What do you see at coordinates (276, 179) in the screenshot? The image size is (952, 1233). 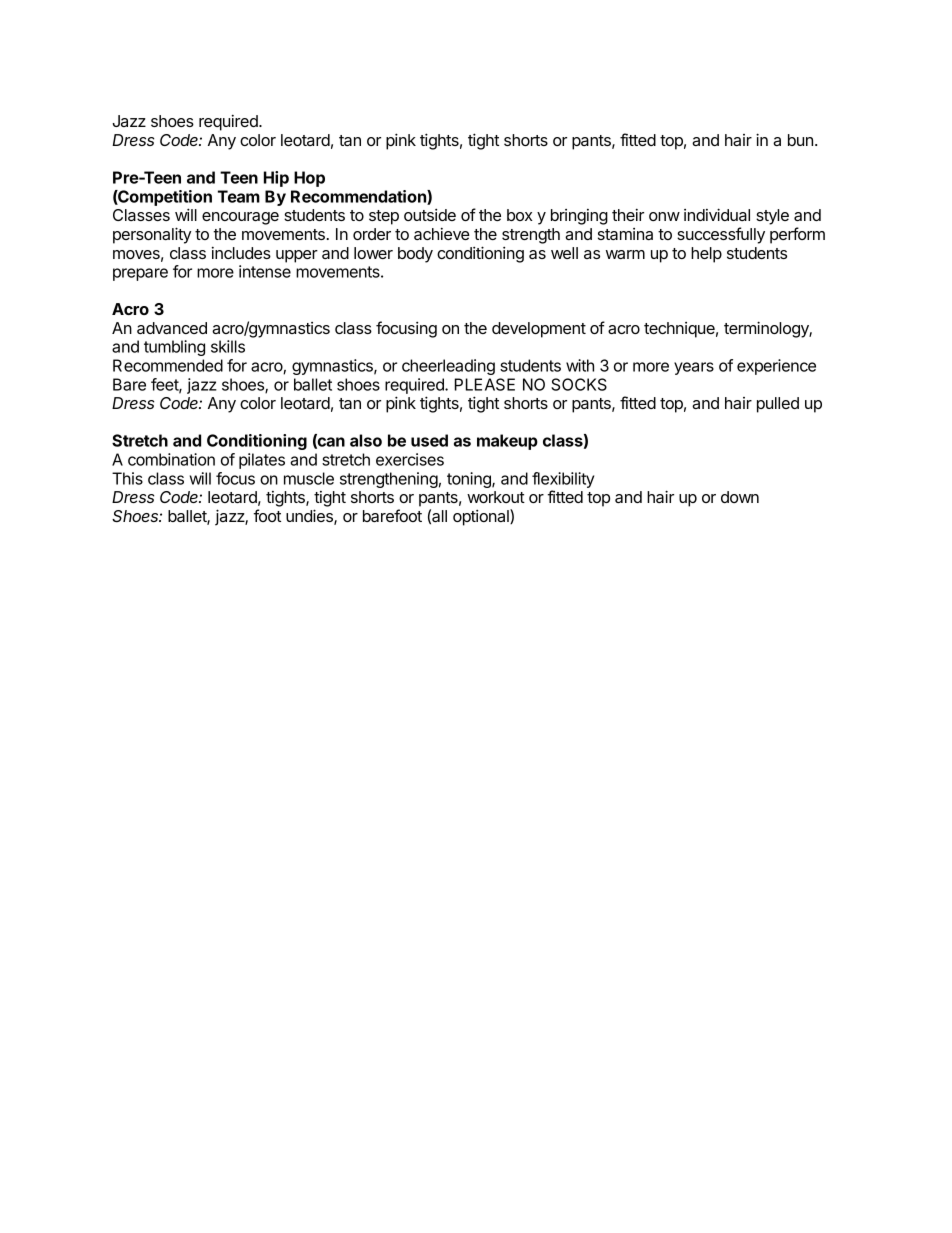 I see `Hip` at bounding box center [276, 179].
